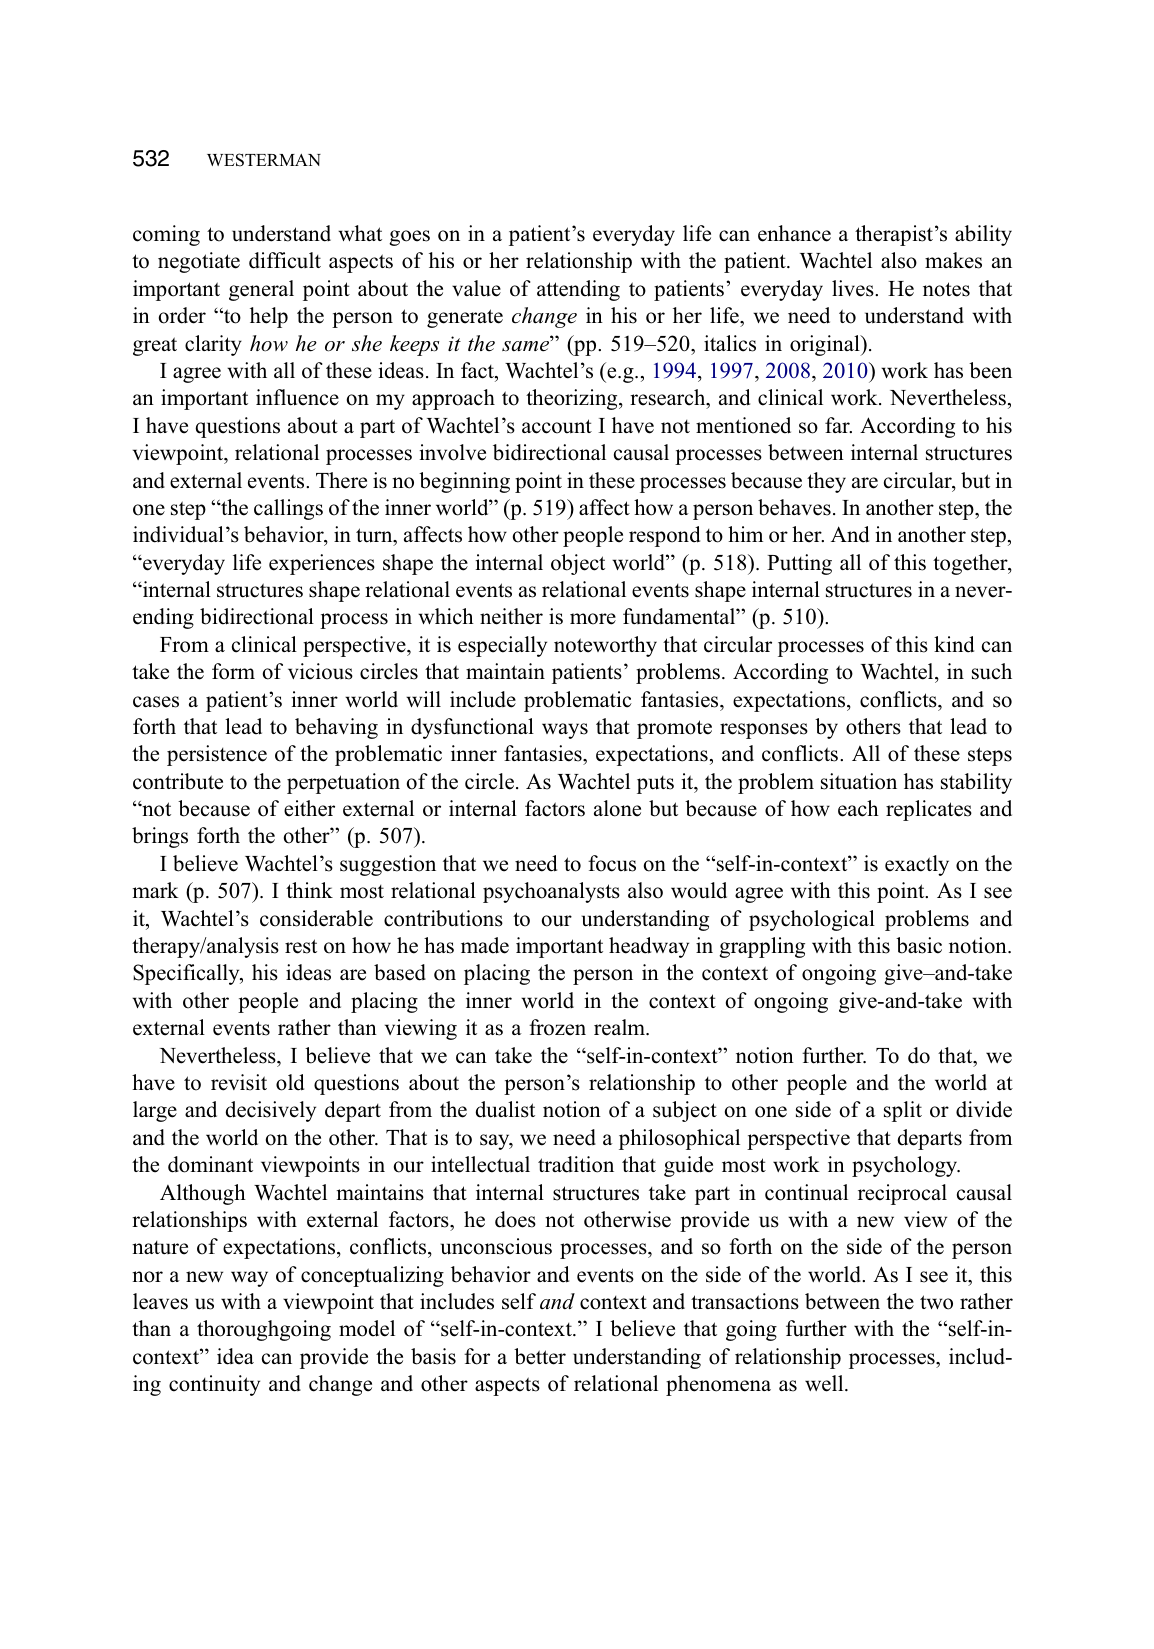  What do you see at coordinates (476, 288) in the screenshot?
I see `value` at bounding box center [476, 288].
